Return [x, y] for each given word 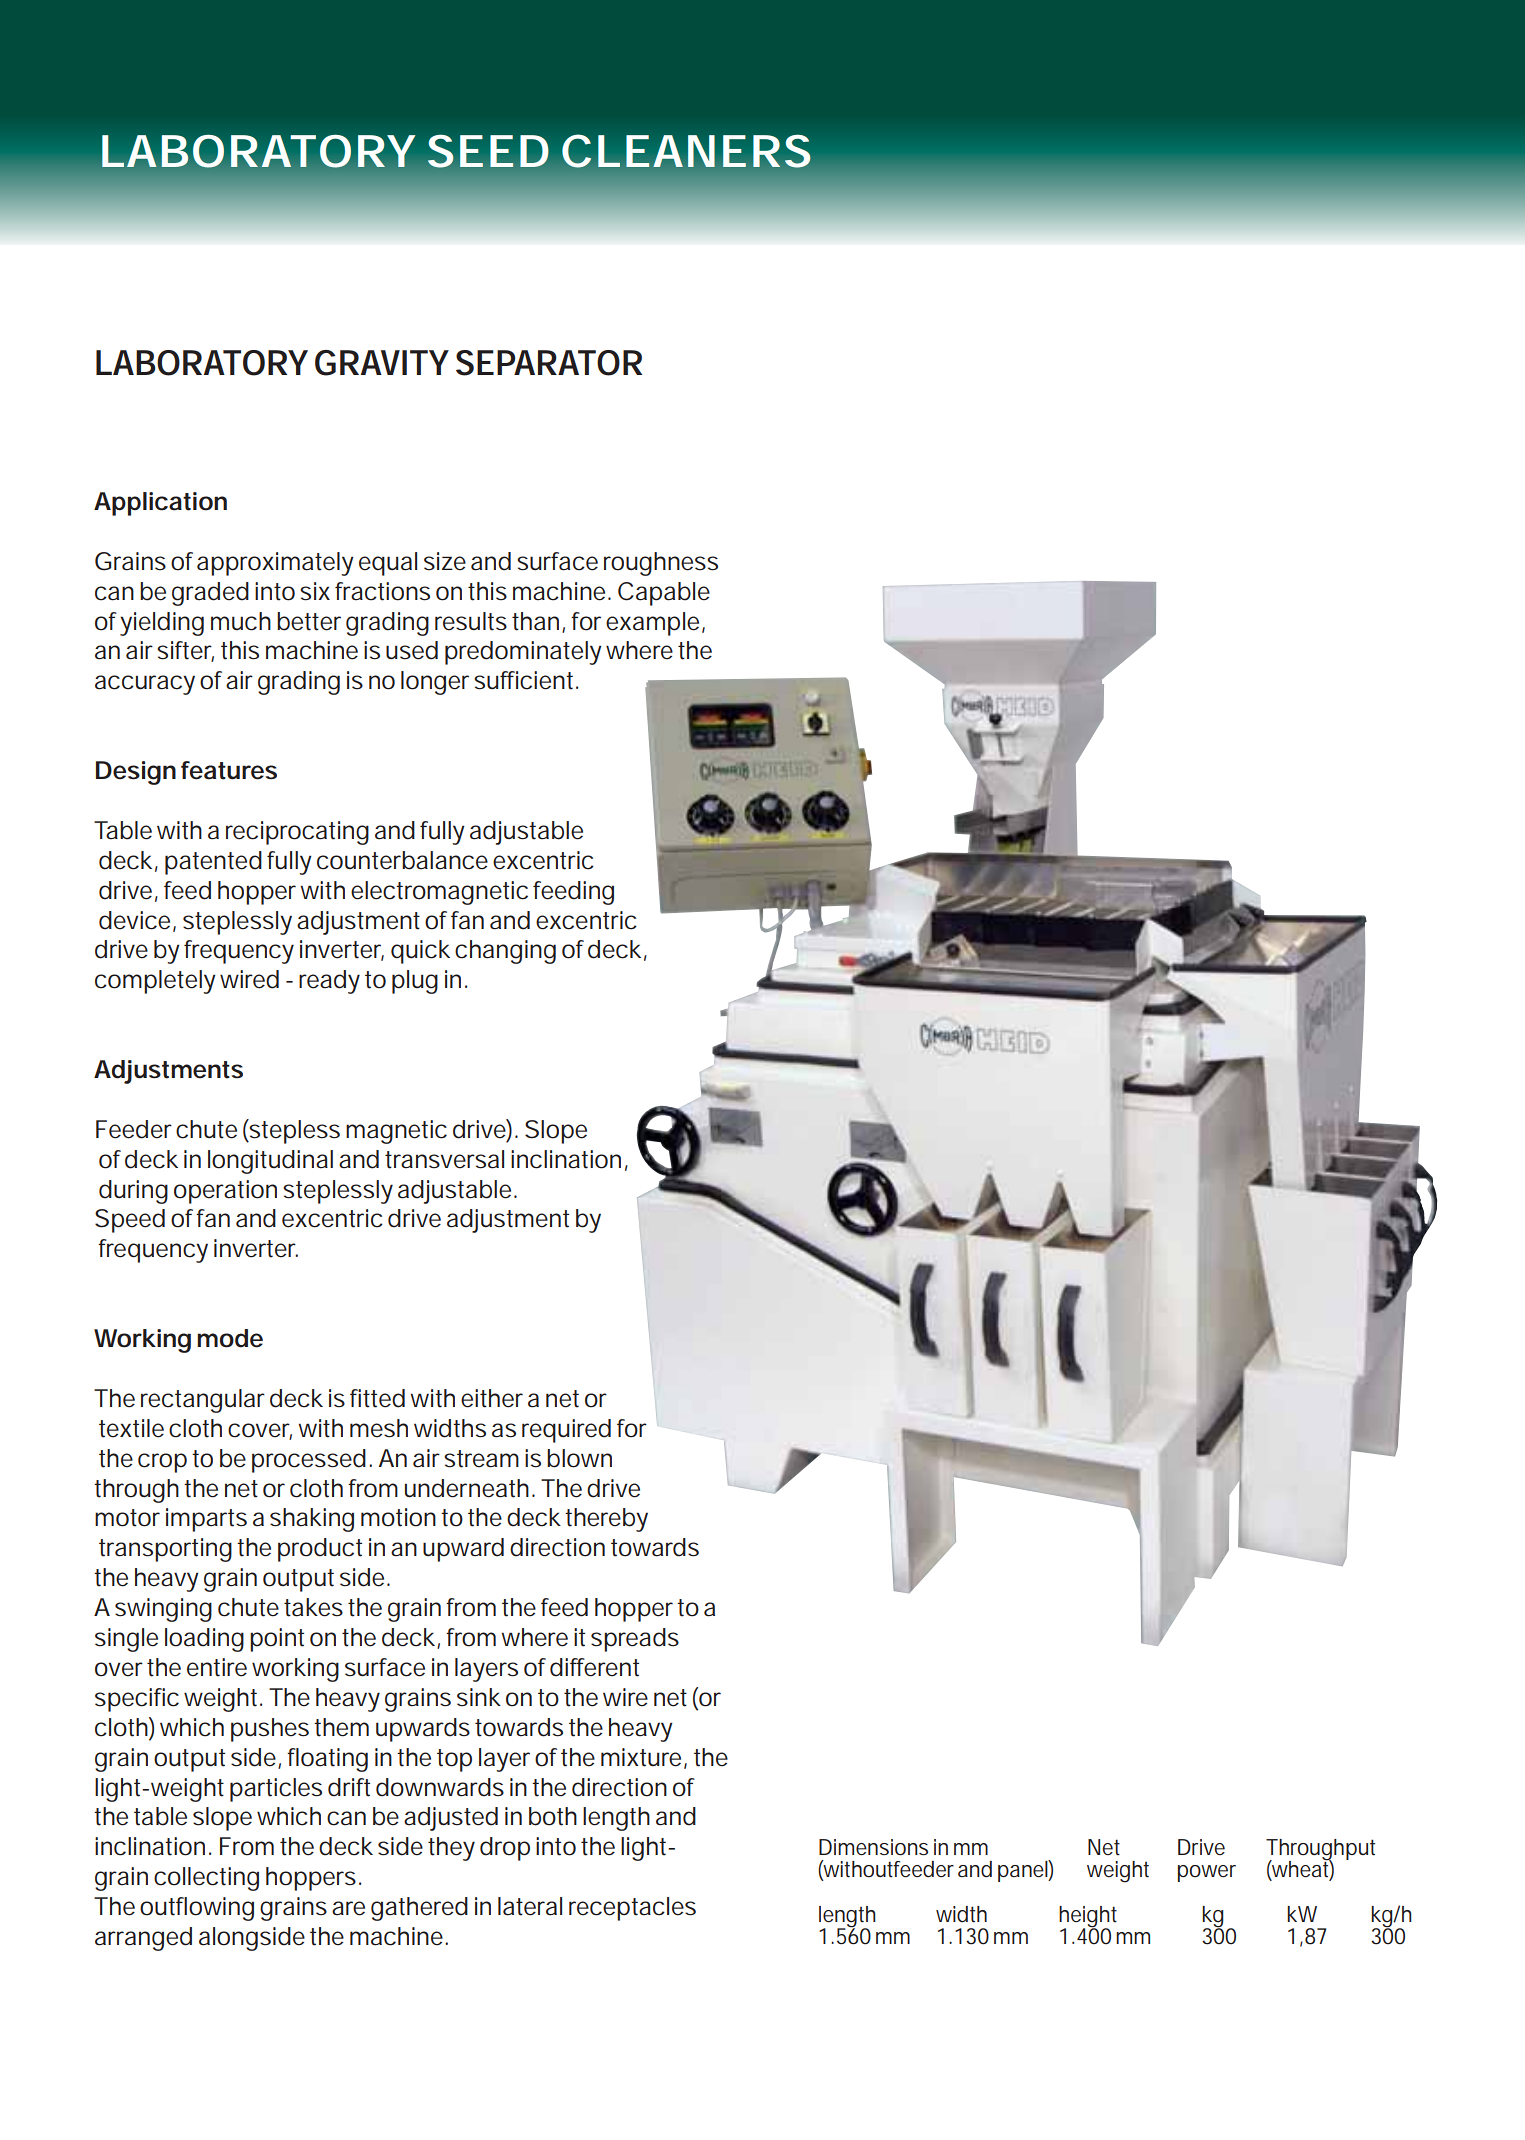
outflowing [197, 1909]
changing [505, 952]
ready [329, 982]
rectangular [203, 1401]
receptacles [632, 1909]
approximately [275, 564]
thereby [606, 1520]
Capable [664, 594]
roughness [661, 564]
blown [579, 1458]
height [1088, 1917]
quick [420, 952]
